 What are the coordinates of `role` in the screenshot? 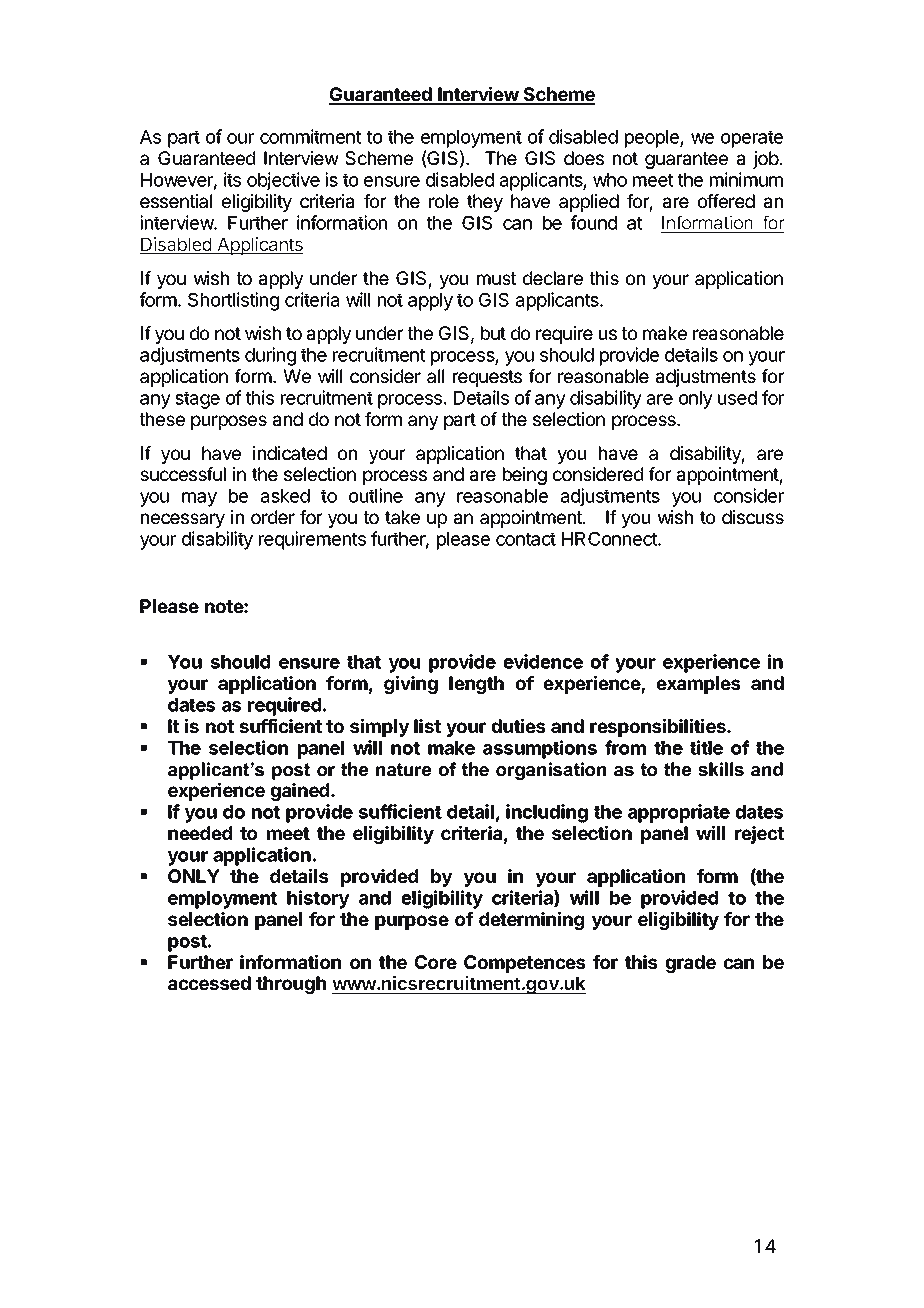 It's located at (444, 201).
